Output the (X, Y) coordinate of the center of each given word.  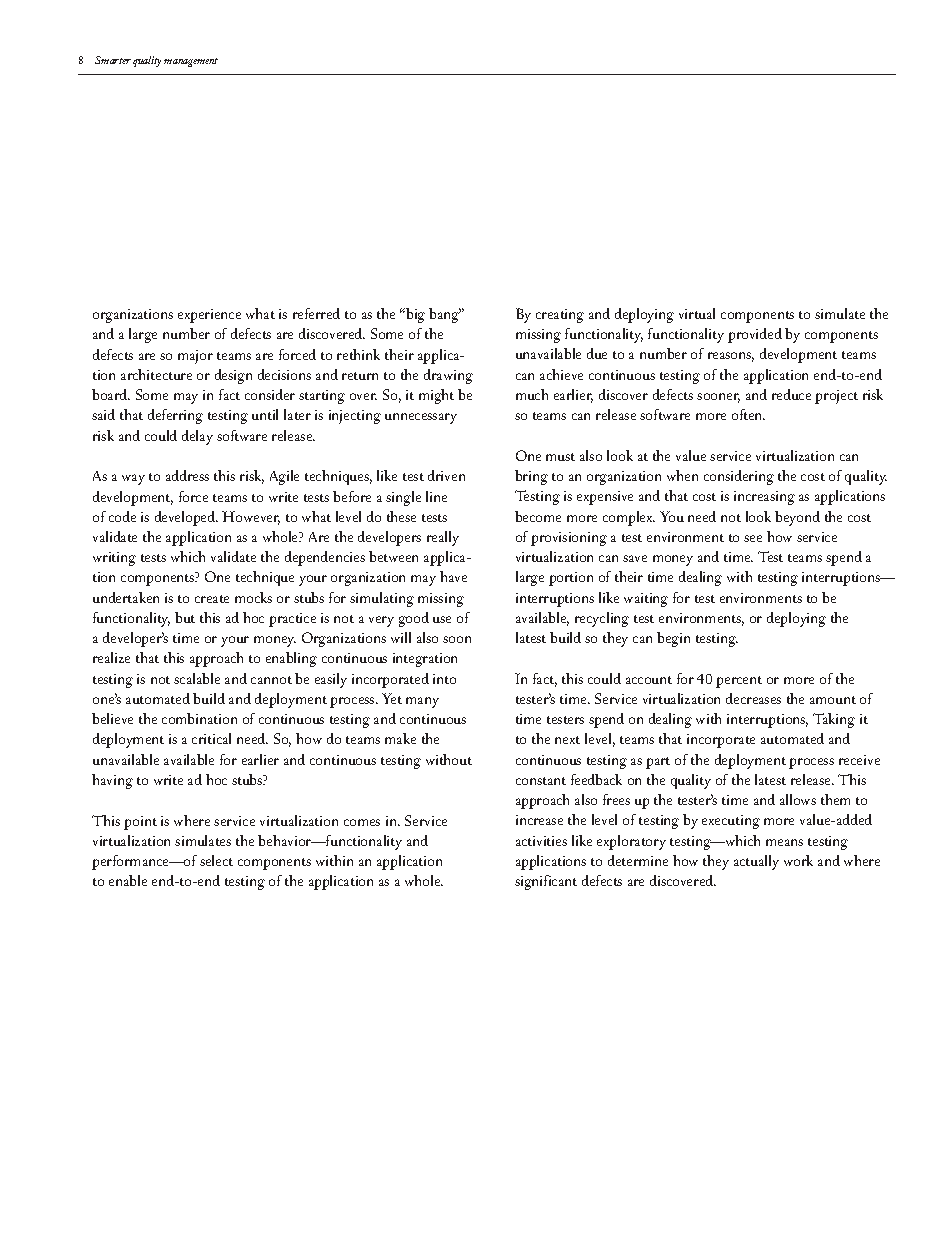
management (191, 62)
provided (755, 335)
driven (446, 475)
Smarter (113, 60)
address (187, 475)
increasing (764, 498)
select (216, 860)
